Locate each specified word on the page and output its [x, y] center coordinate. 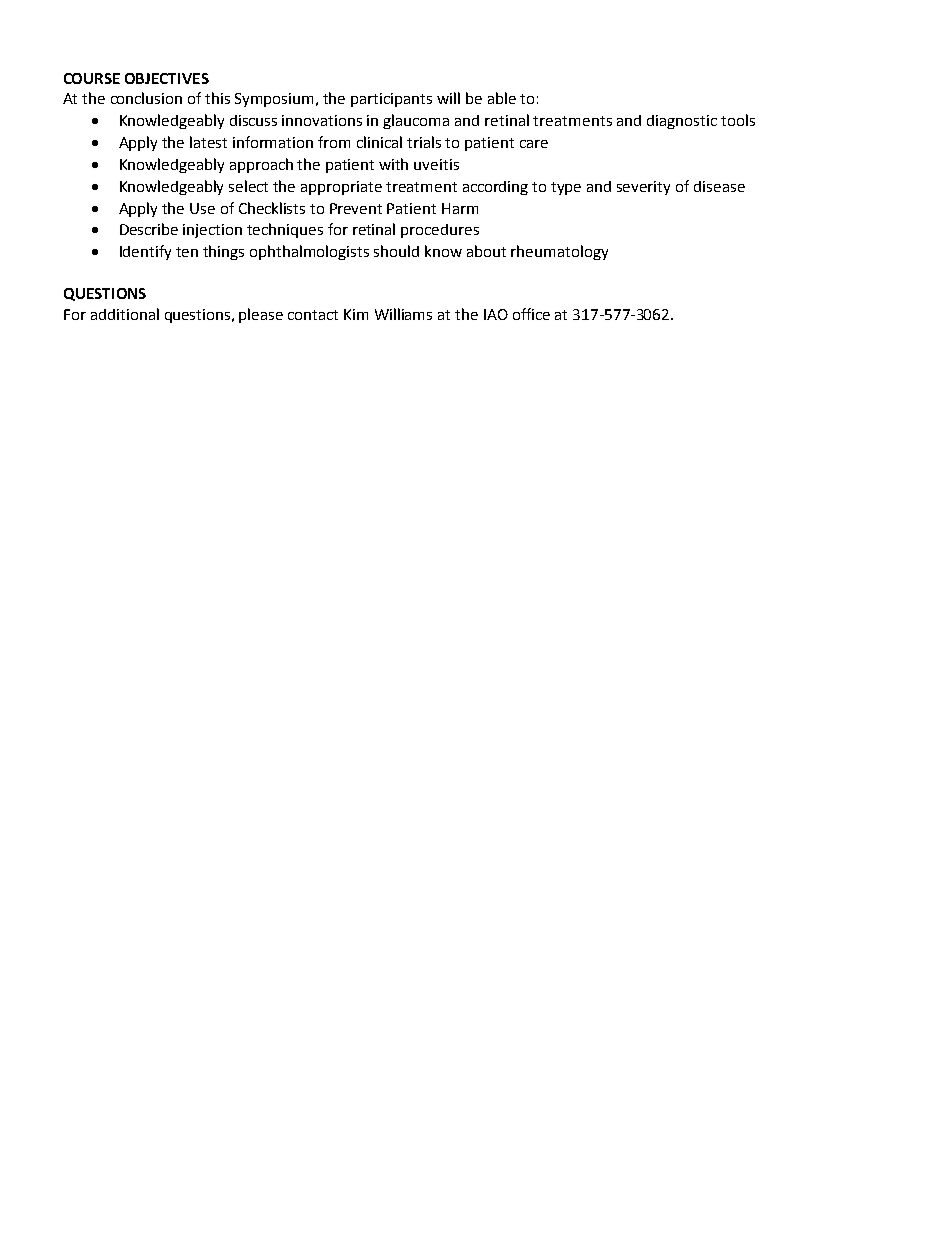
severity [643, 188]
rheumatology [559, 252]
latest [208, 142]
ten [187, 252]
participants [391, 100]
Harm [460, 208]
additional [125, 314]
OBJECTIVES [167, 78]
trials [424, 142]
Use [202, 208]
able [502, 98]
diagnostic [682, 122]
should [396, 251]
